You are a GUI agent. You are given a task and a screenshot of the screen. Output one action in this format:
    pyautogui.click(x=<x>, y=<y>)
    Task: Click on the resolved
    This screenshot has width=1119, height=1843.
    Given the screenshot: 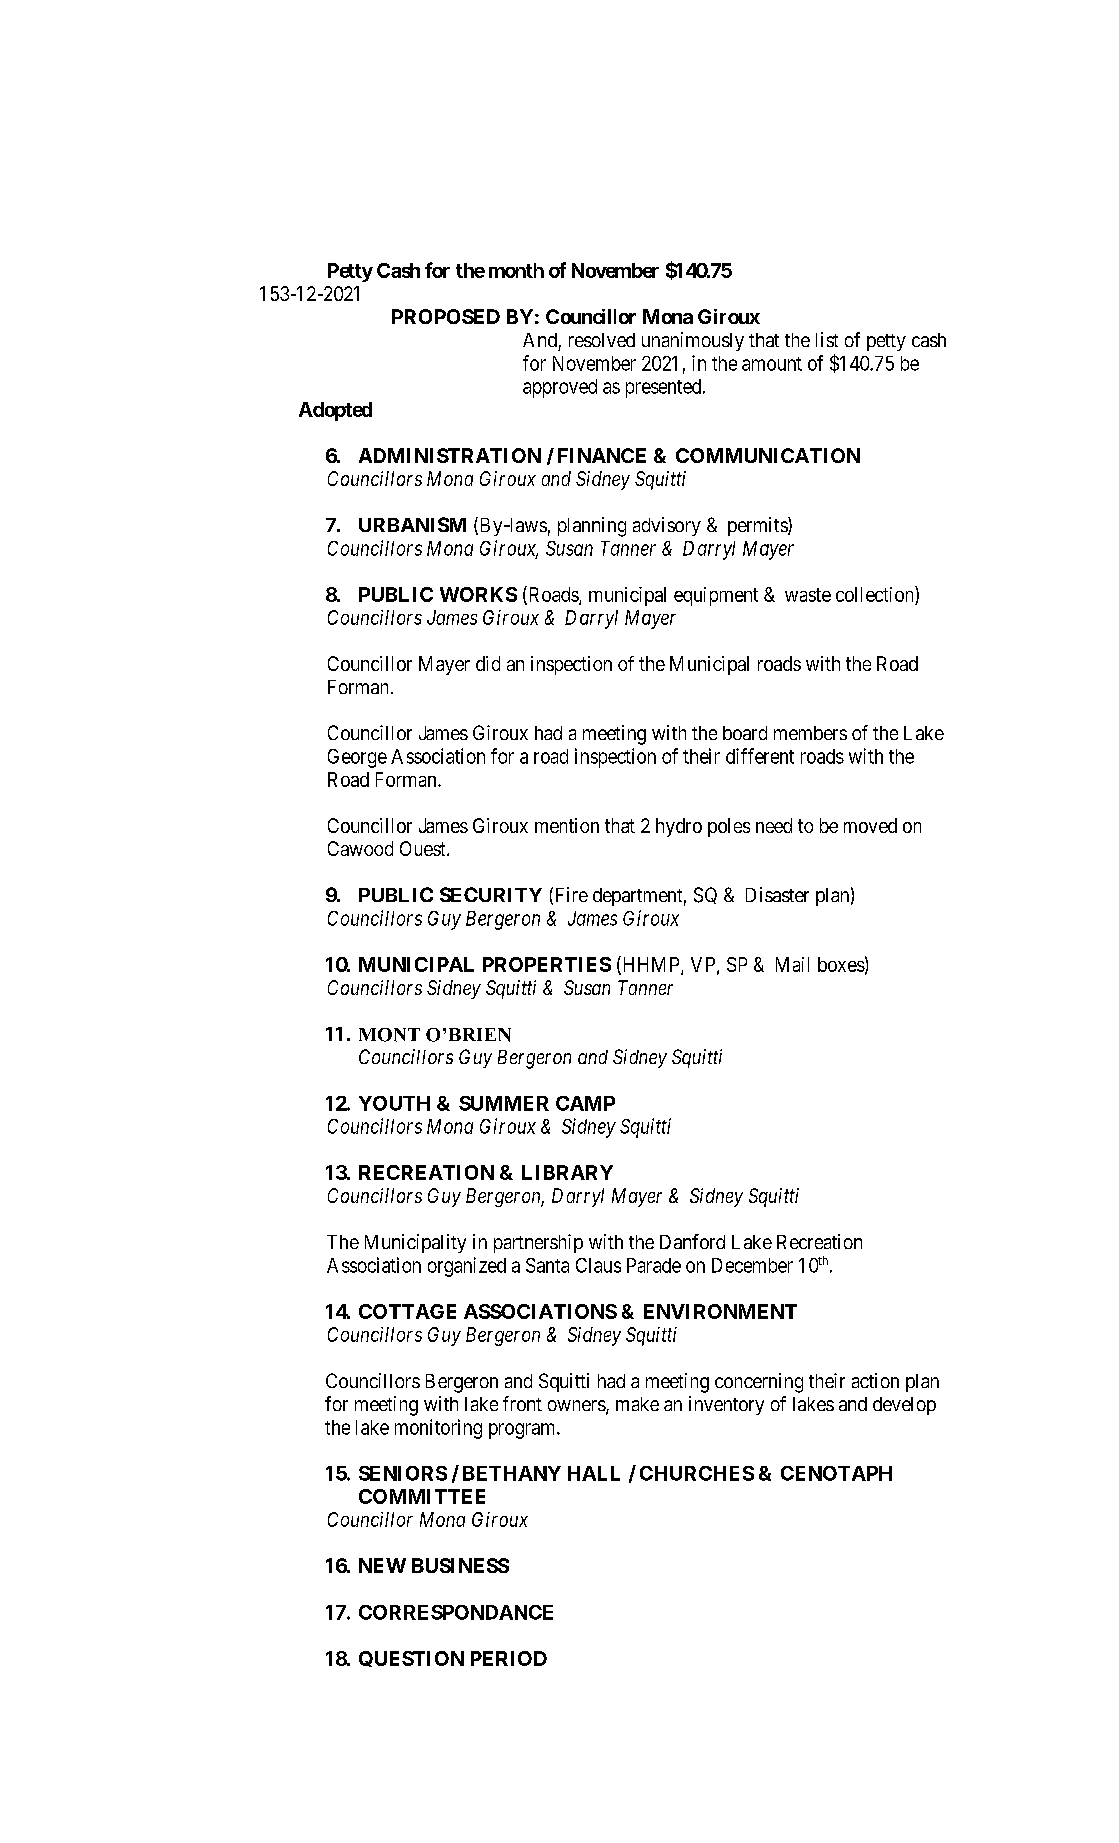 What is the action you would take?
    pyautogui.click(x=602, y=340)
